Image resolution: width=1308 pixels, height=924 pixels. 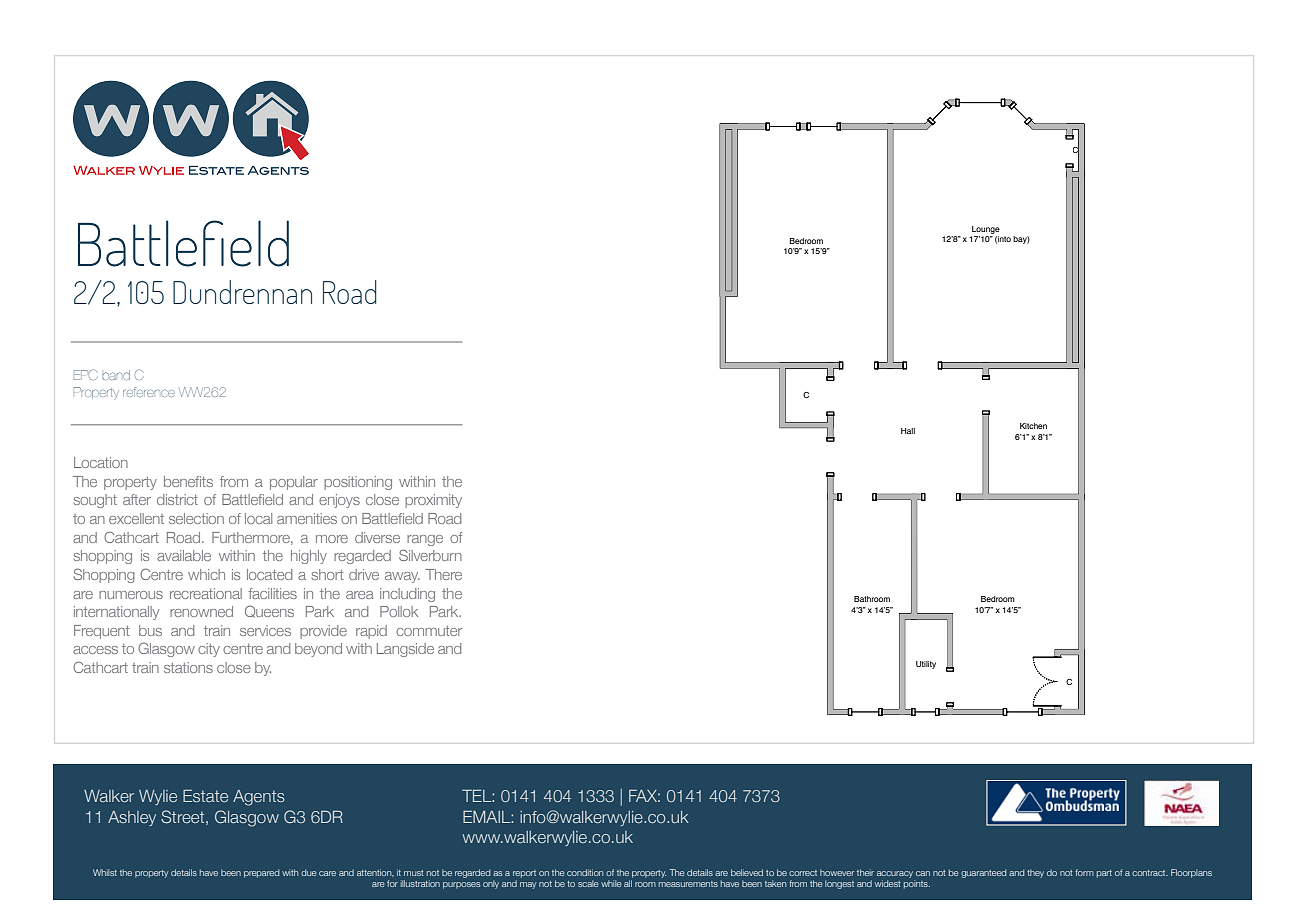 What do you see at coordinates (196, 518) in the image?
I see `selection` at bounding box center [196, 518].
